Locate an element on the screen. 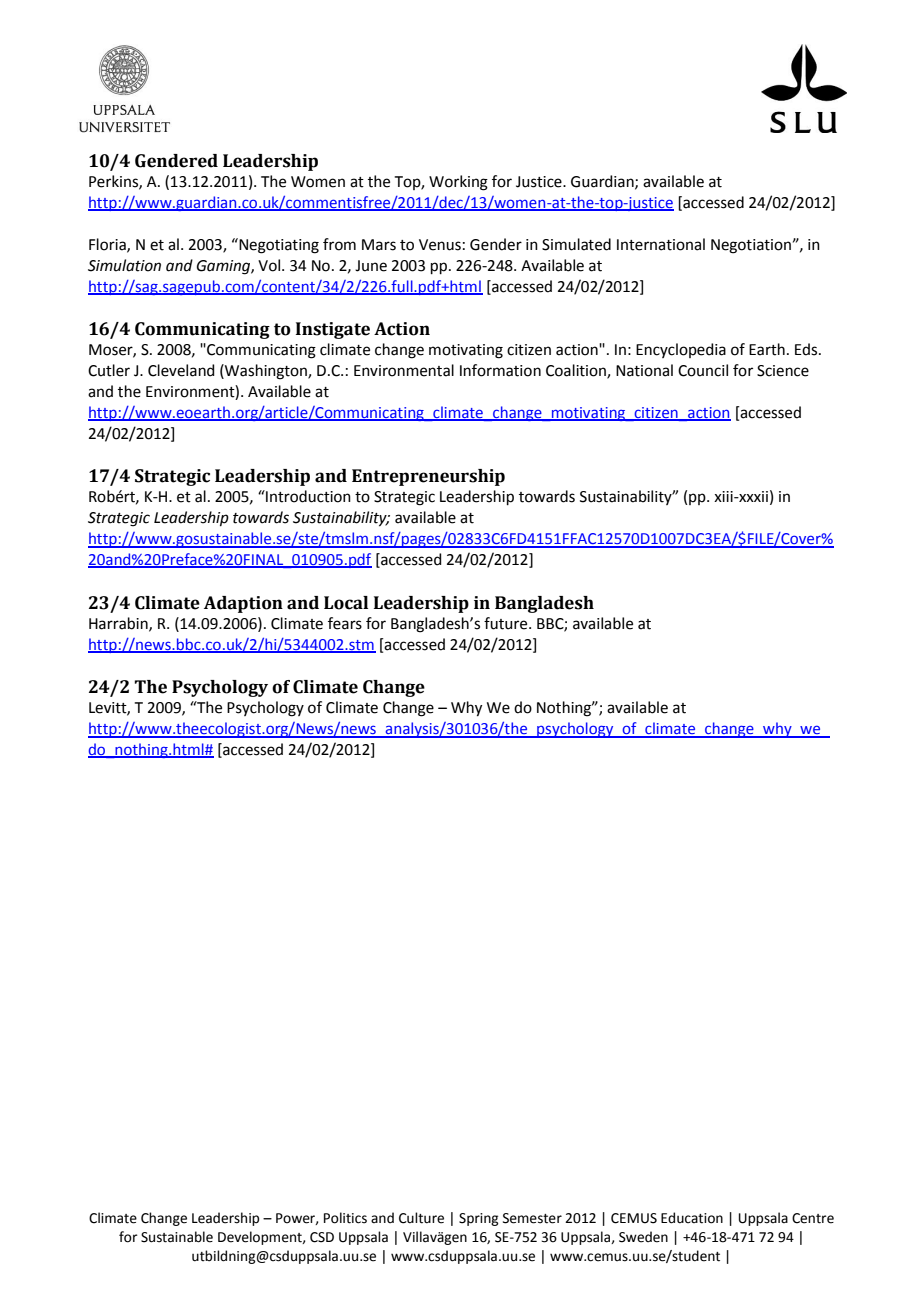 The height and width of the screenshot is (1309, 924). Spring is located at coordinates (479, 1219).
